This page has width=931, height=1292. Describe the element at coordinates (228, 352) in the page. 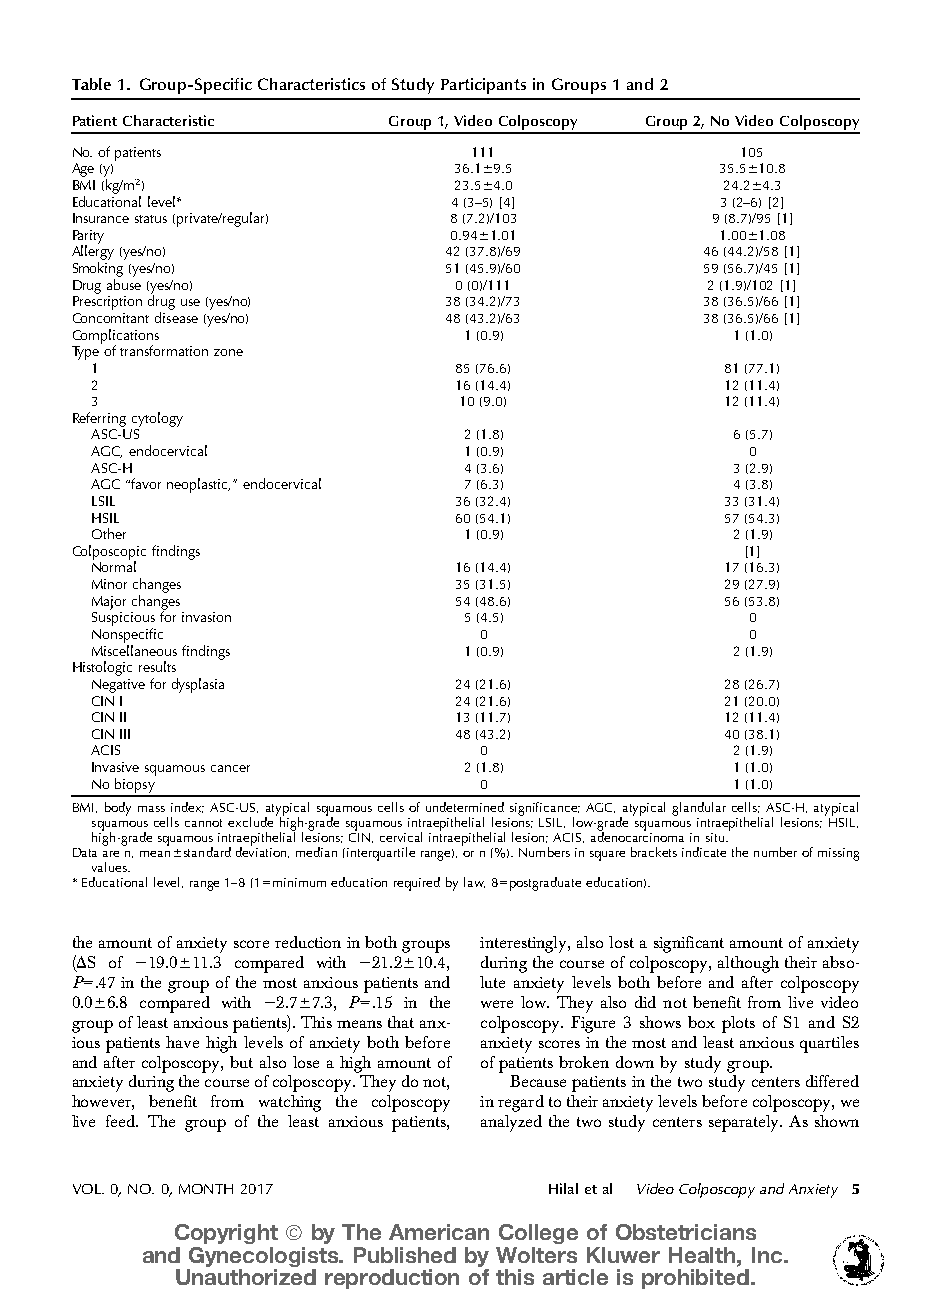

I see `zone` at that location.
